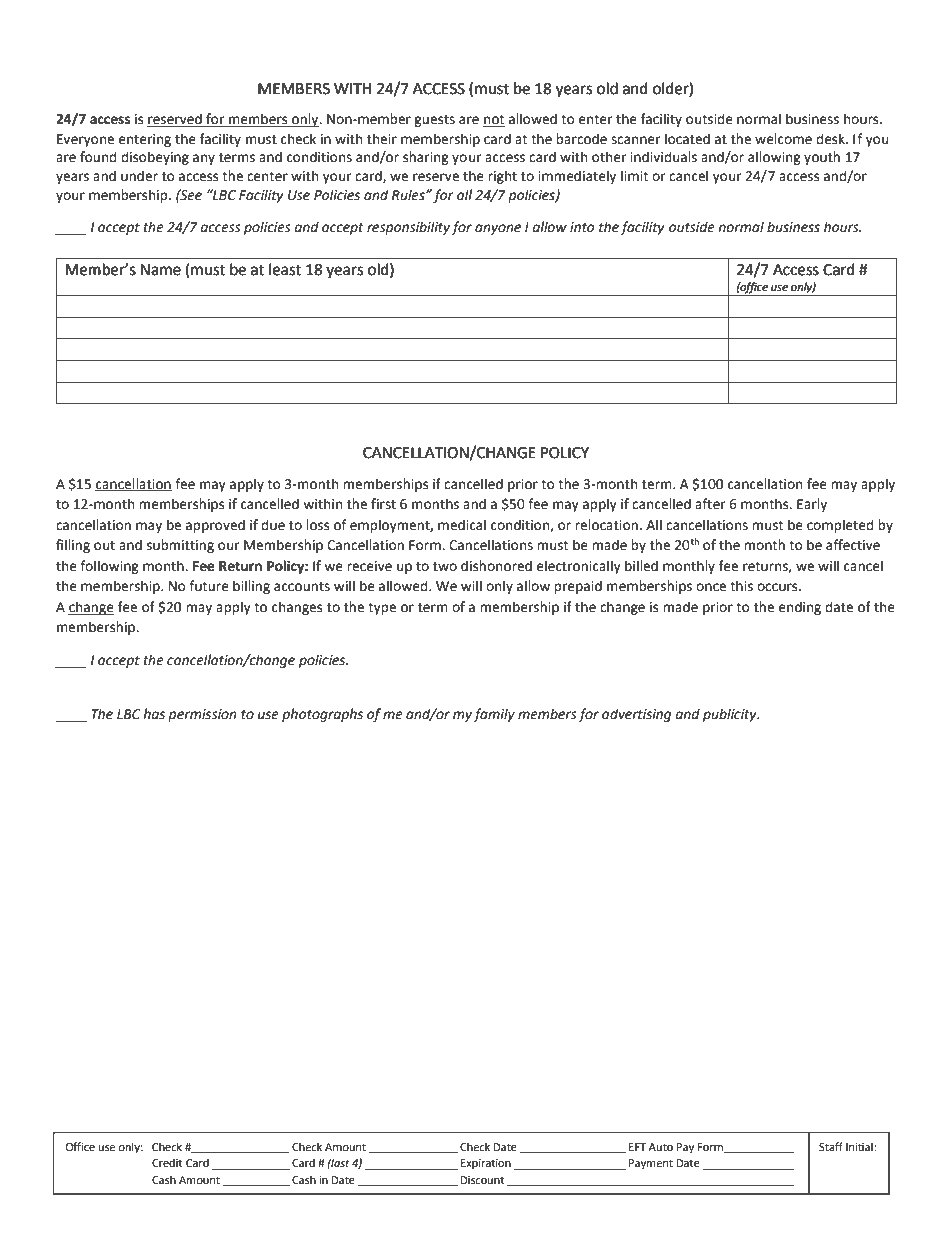 This document has width=952, height=1233. What do you see at coordinates (426, 158) in the document?
I see `sharing` at bounding box center [426, 158].
